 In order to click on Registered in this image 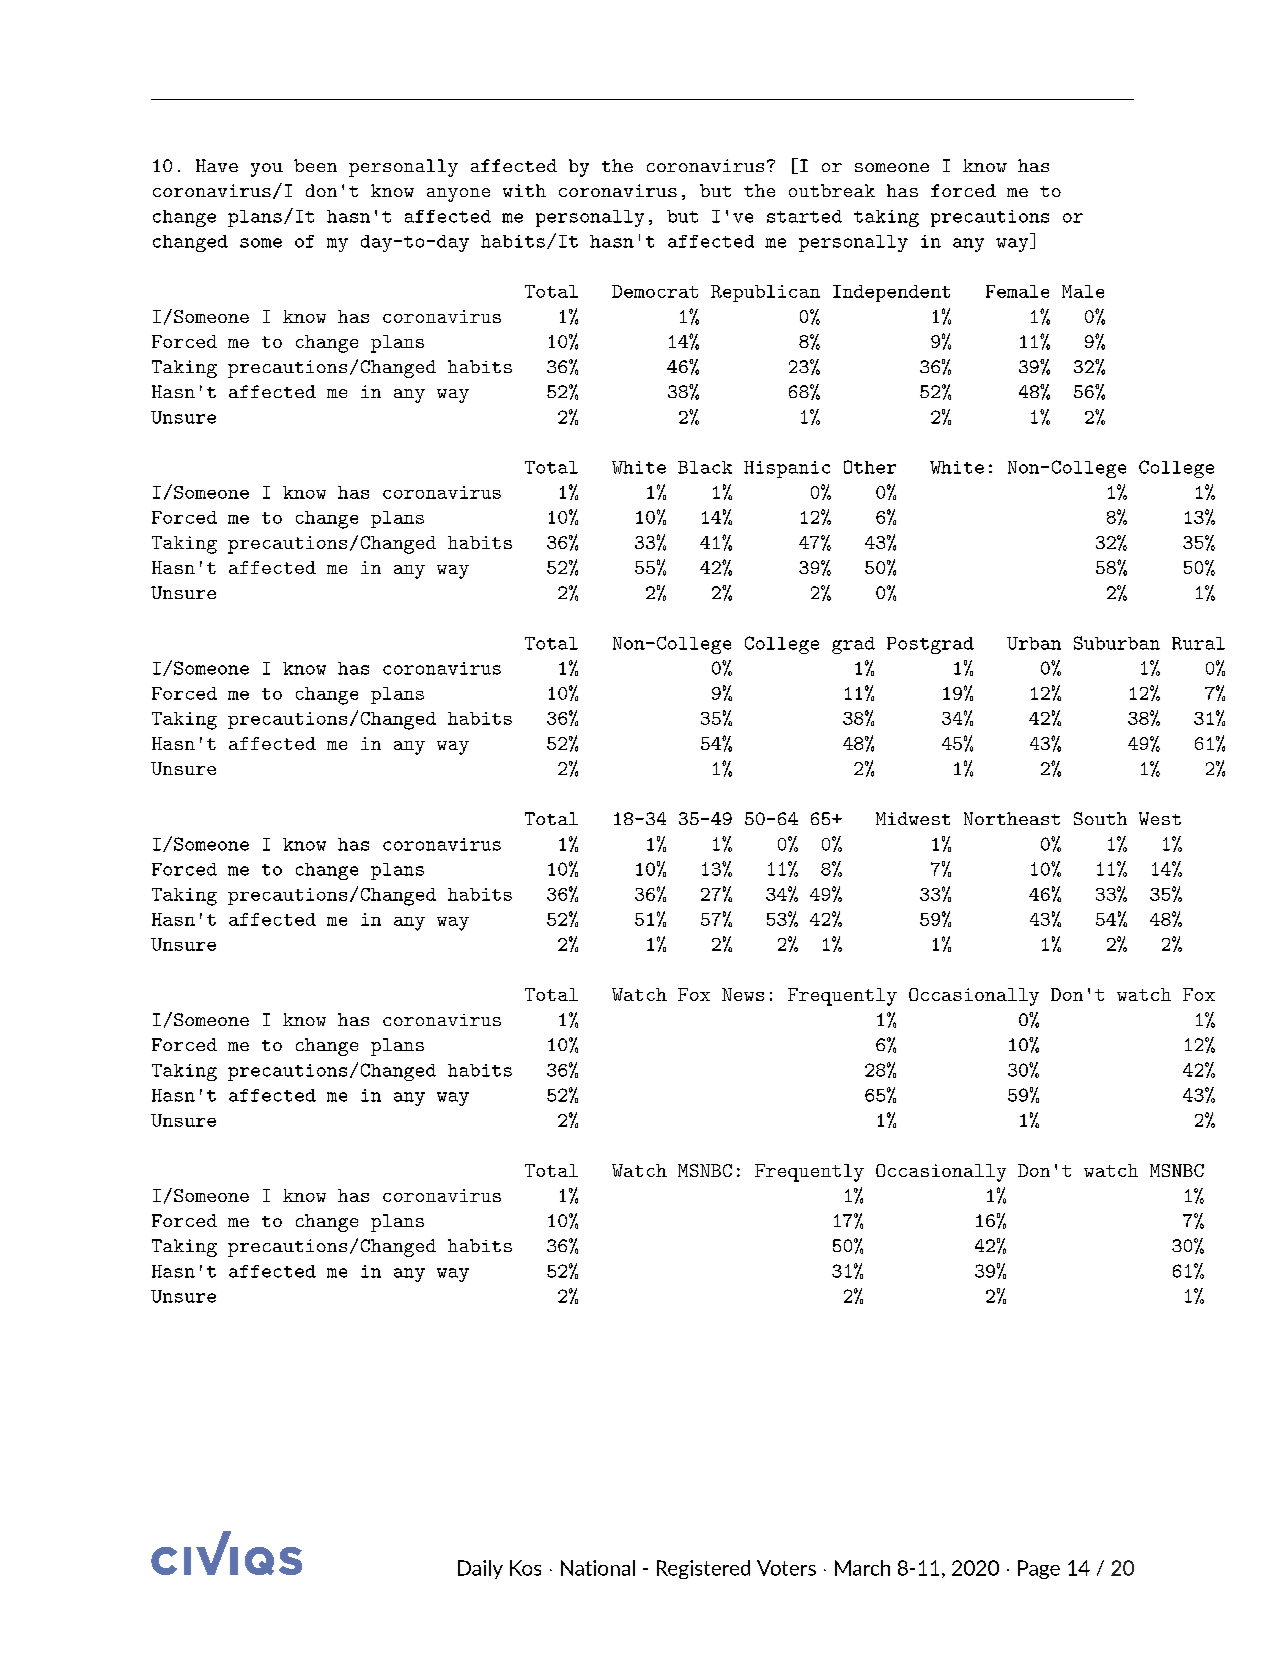, I will do `click(703, 1569)`.
